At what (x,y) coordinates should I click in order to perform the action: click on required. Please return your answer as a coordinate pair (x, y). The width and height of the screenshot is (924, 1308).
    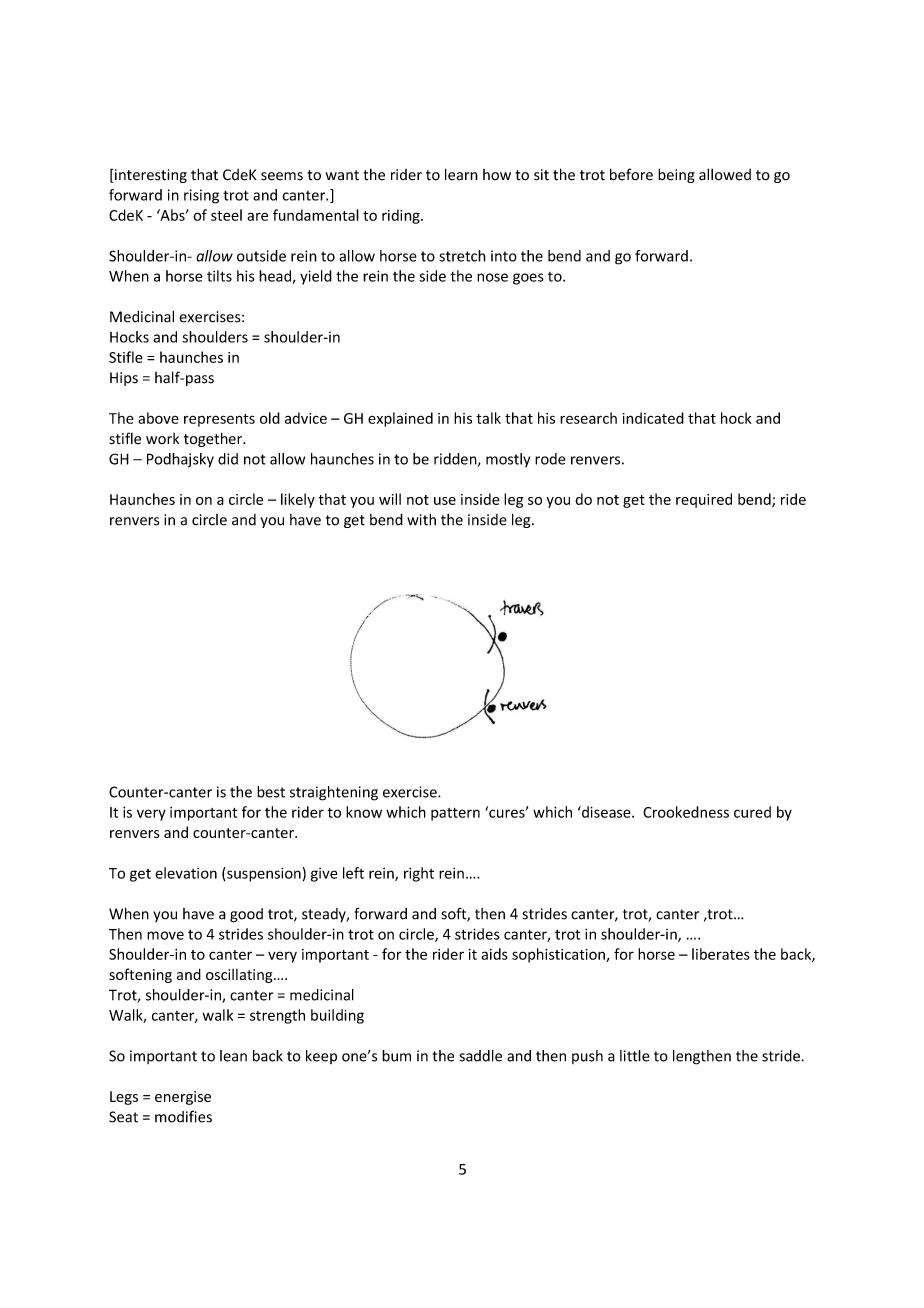
    Looking at the image, I should click on (704, 500).
